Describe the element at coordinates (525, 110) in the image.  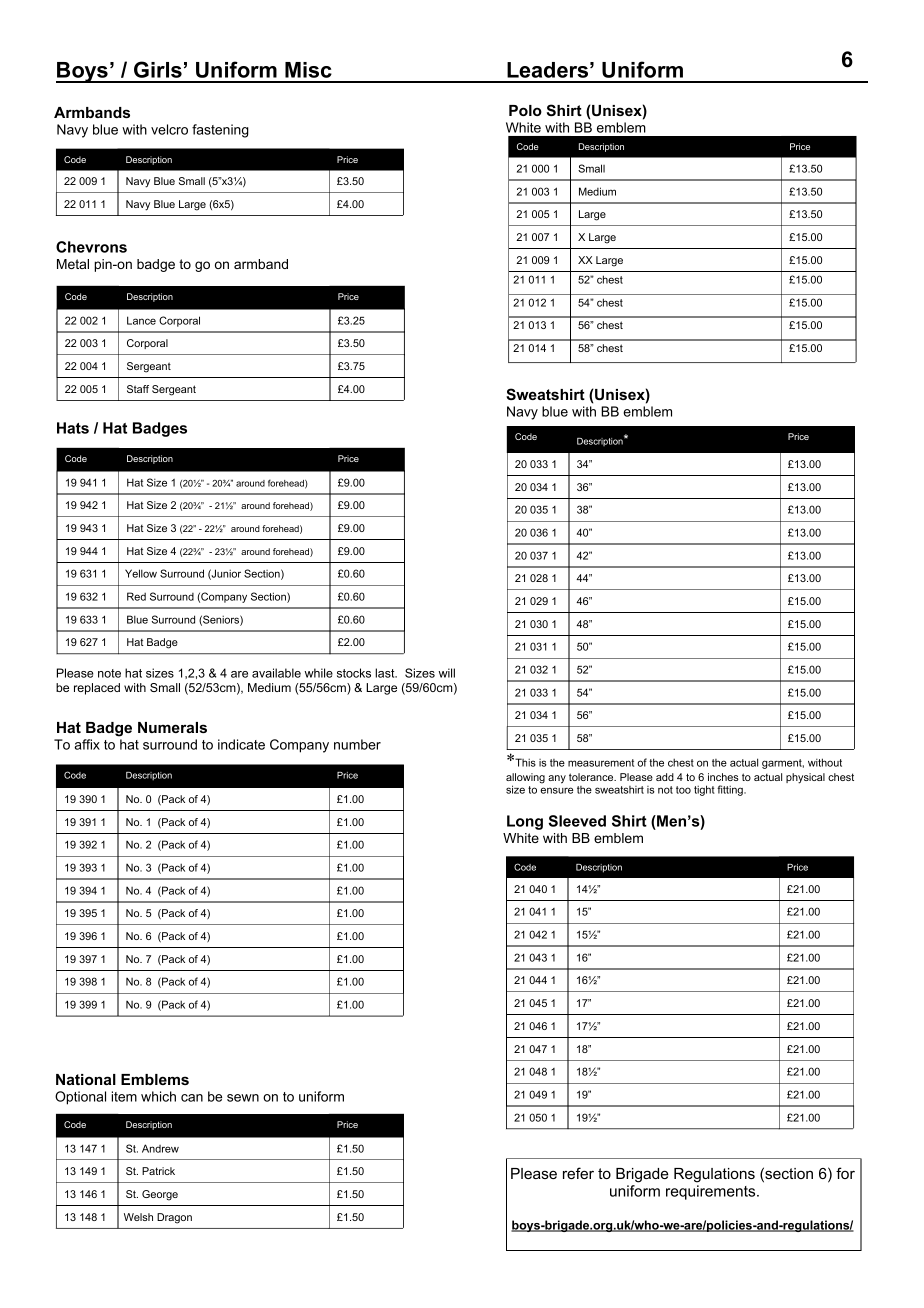
I see `Polo` at that location.
